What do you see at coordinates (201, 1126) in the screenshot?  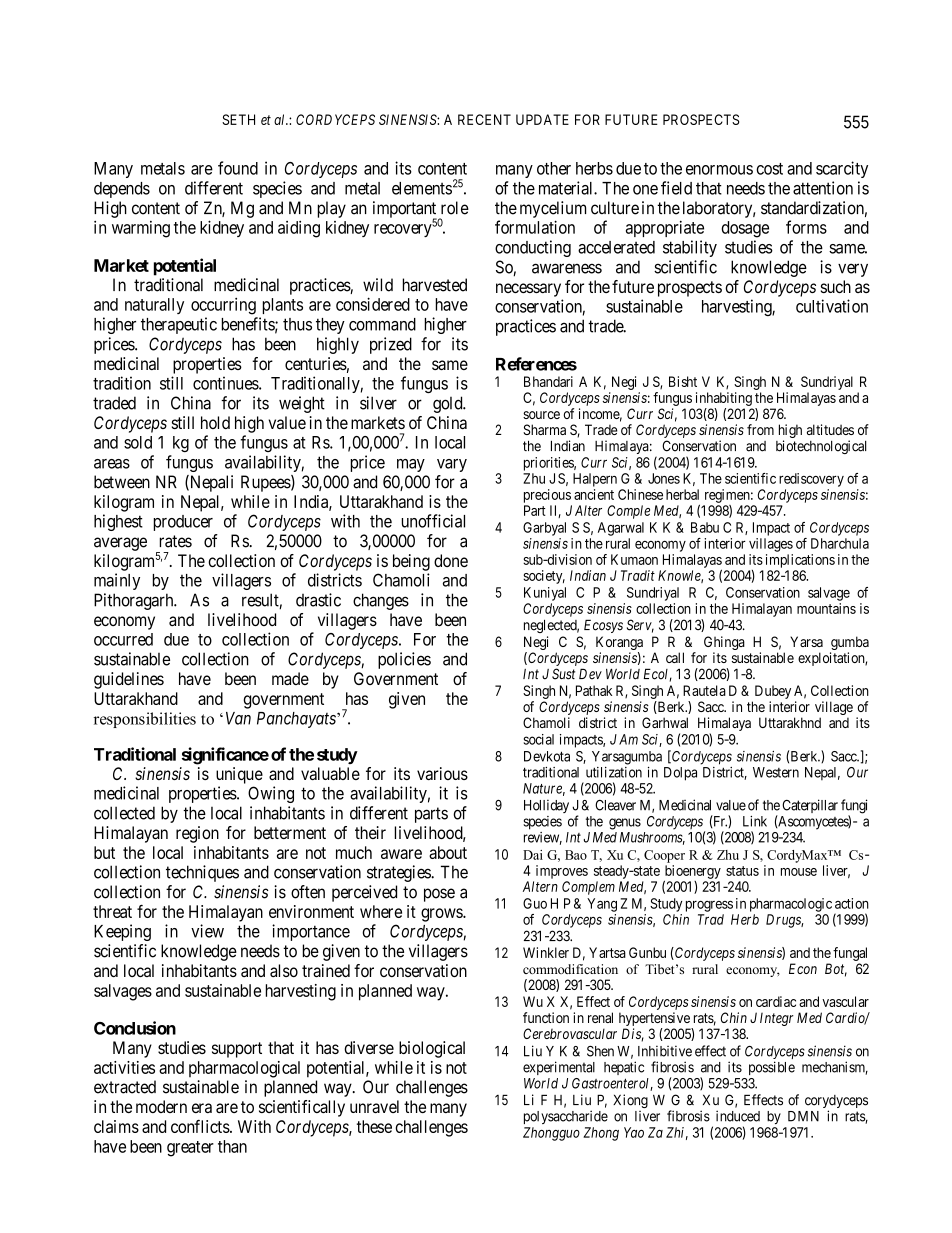 I see `conflicts` at bounding box center [201, 1126].
